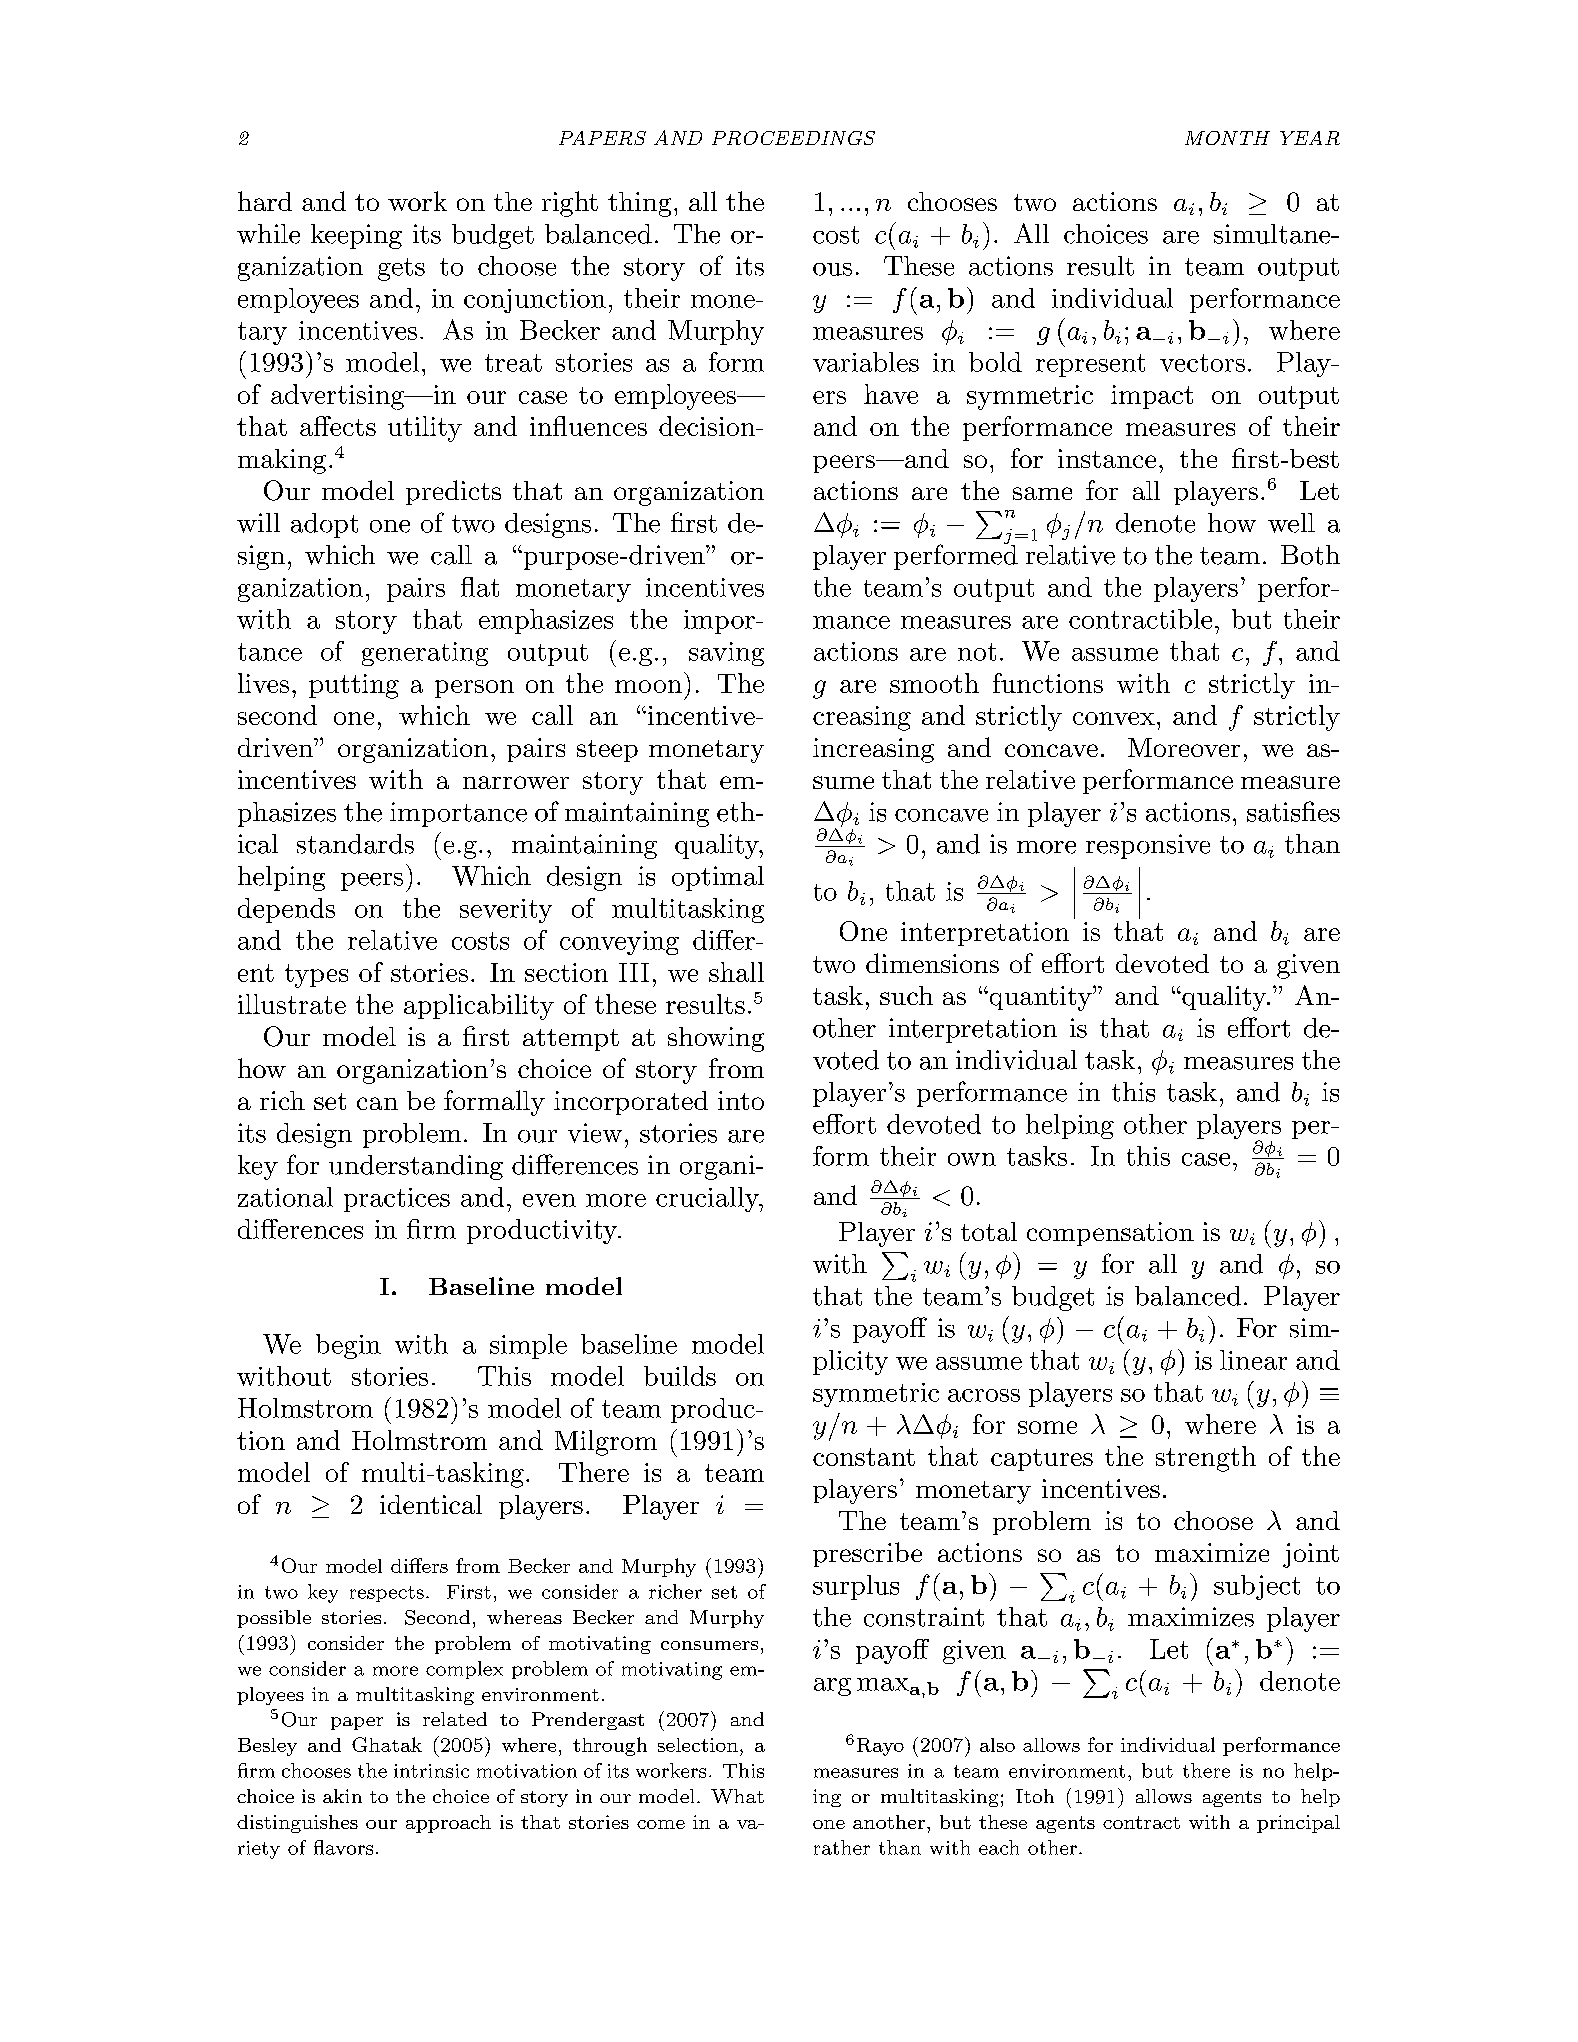 The height and width of the screenshot is (2042, 1578). I want to click on shall, so click(736, 972).
